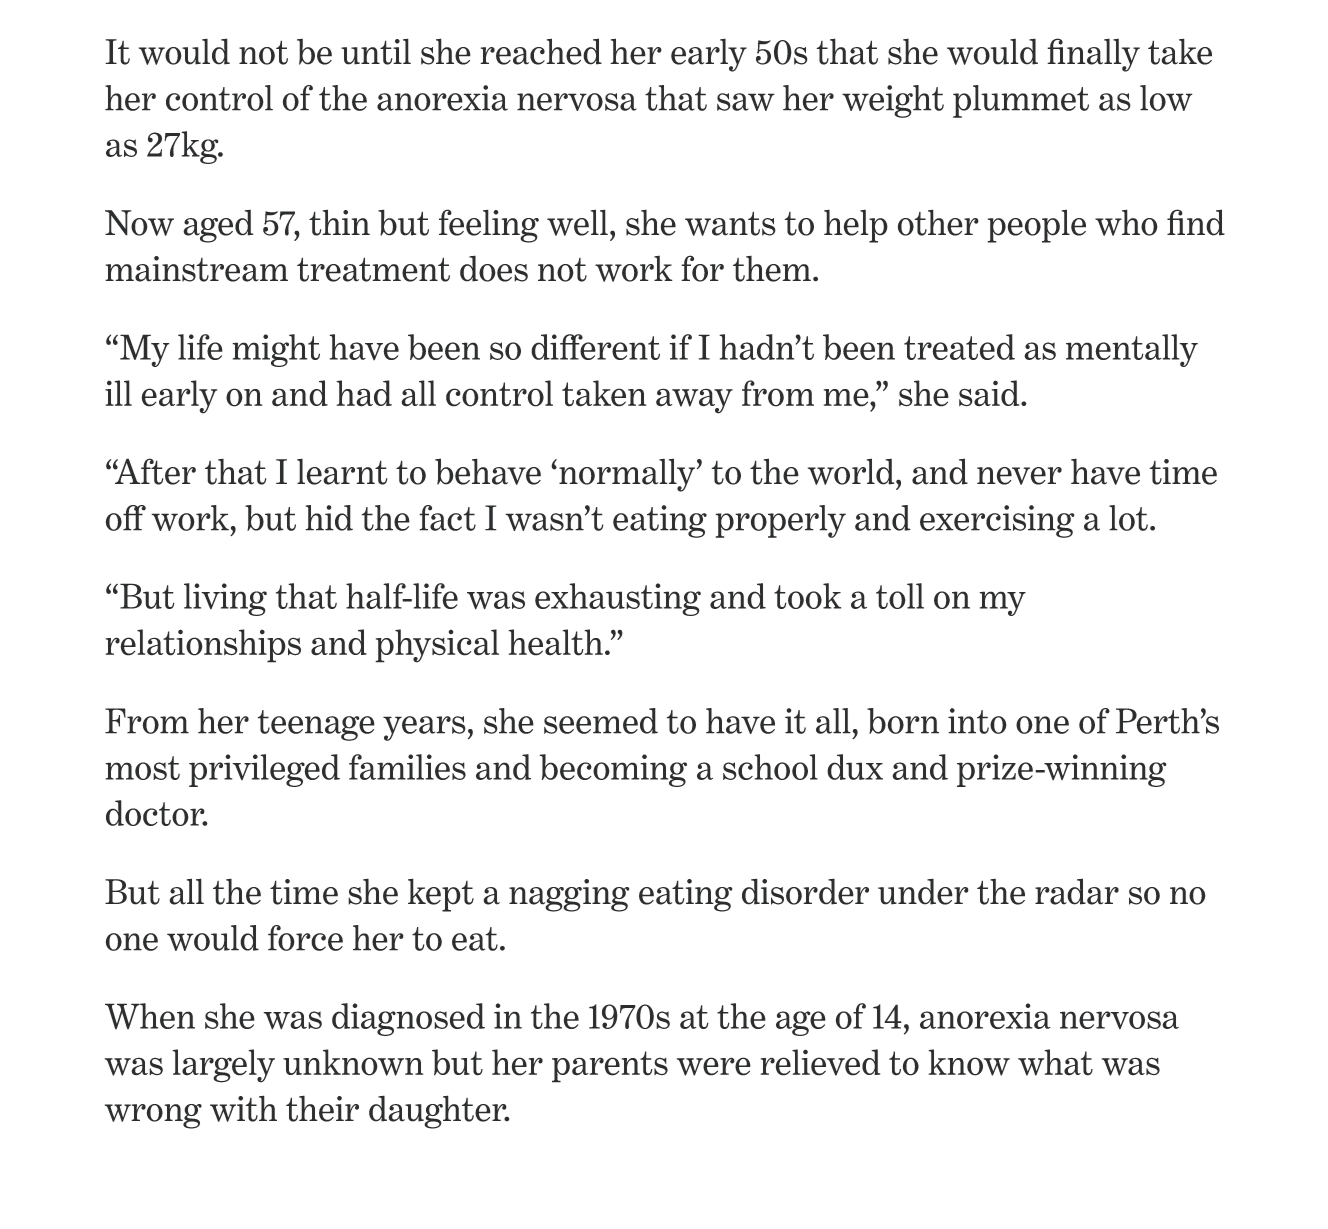 The width and height of the page is (1328, 1229). Describe the element at coordinates (118, 393) in the page. I see `ill` at that location.
